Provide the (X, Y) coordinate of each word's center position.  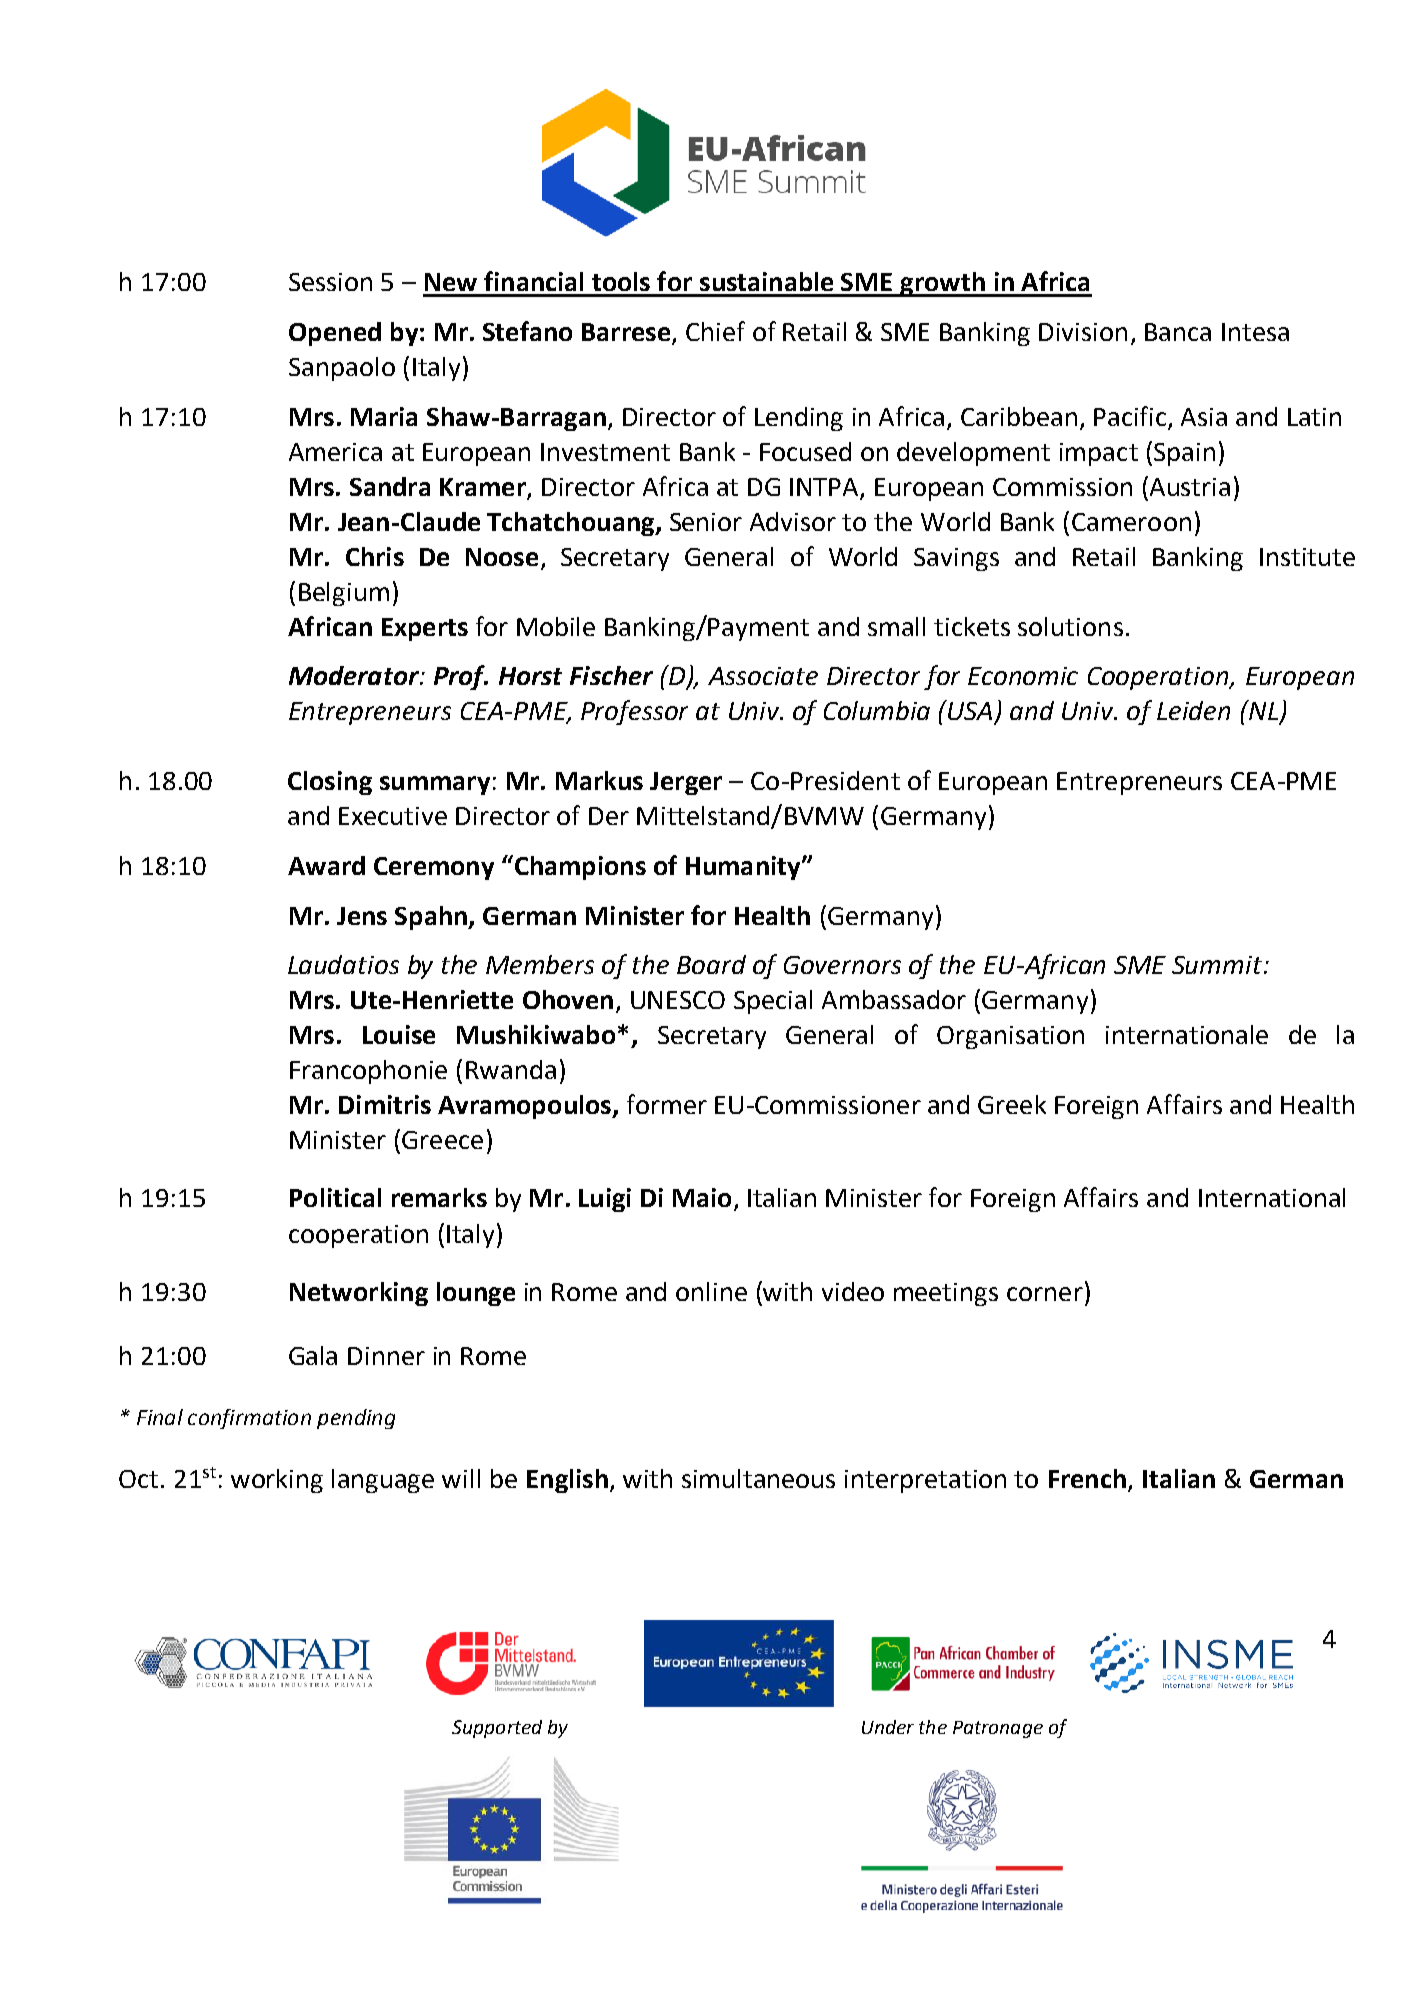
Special (773, 1002)
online (711, 1291)
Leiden (1193, 710)
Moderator (355, 675)
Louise (399, 1034)
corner (1045, 1294)
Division (1083, 332)
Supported (497, 1729)
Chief (715, 331)
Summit (1217, 965)
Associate (763, 676)
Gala (313, 1355)
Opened (335, 334)
